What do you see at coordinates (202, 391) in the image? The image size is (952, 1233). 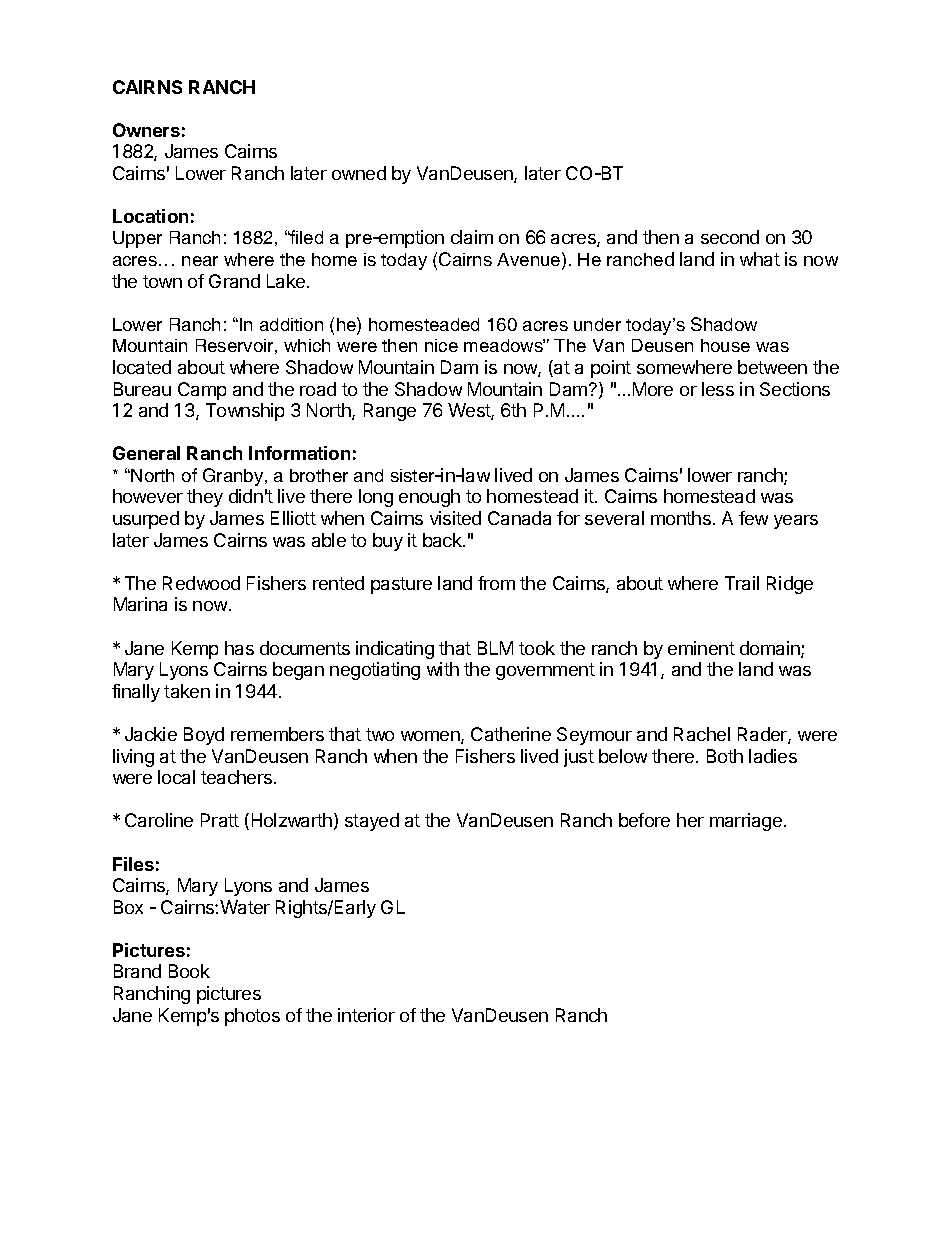 I see `Camp` at bounding box center [202, 391].
